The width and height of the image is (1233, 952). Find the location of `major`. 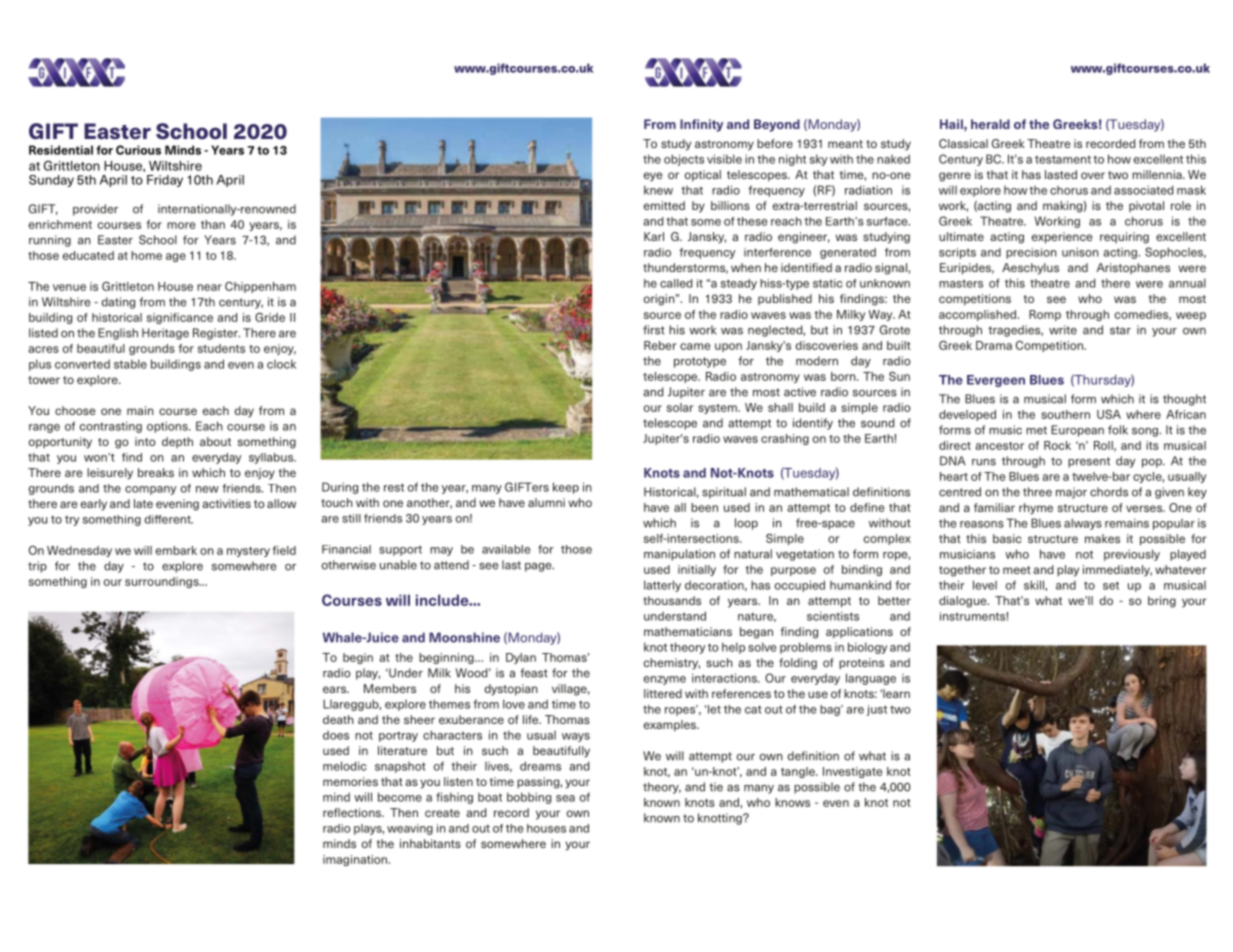

major is located at coordinates (1071, 493).
